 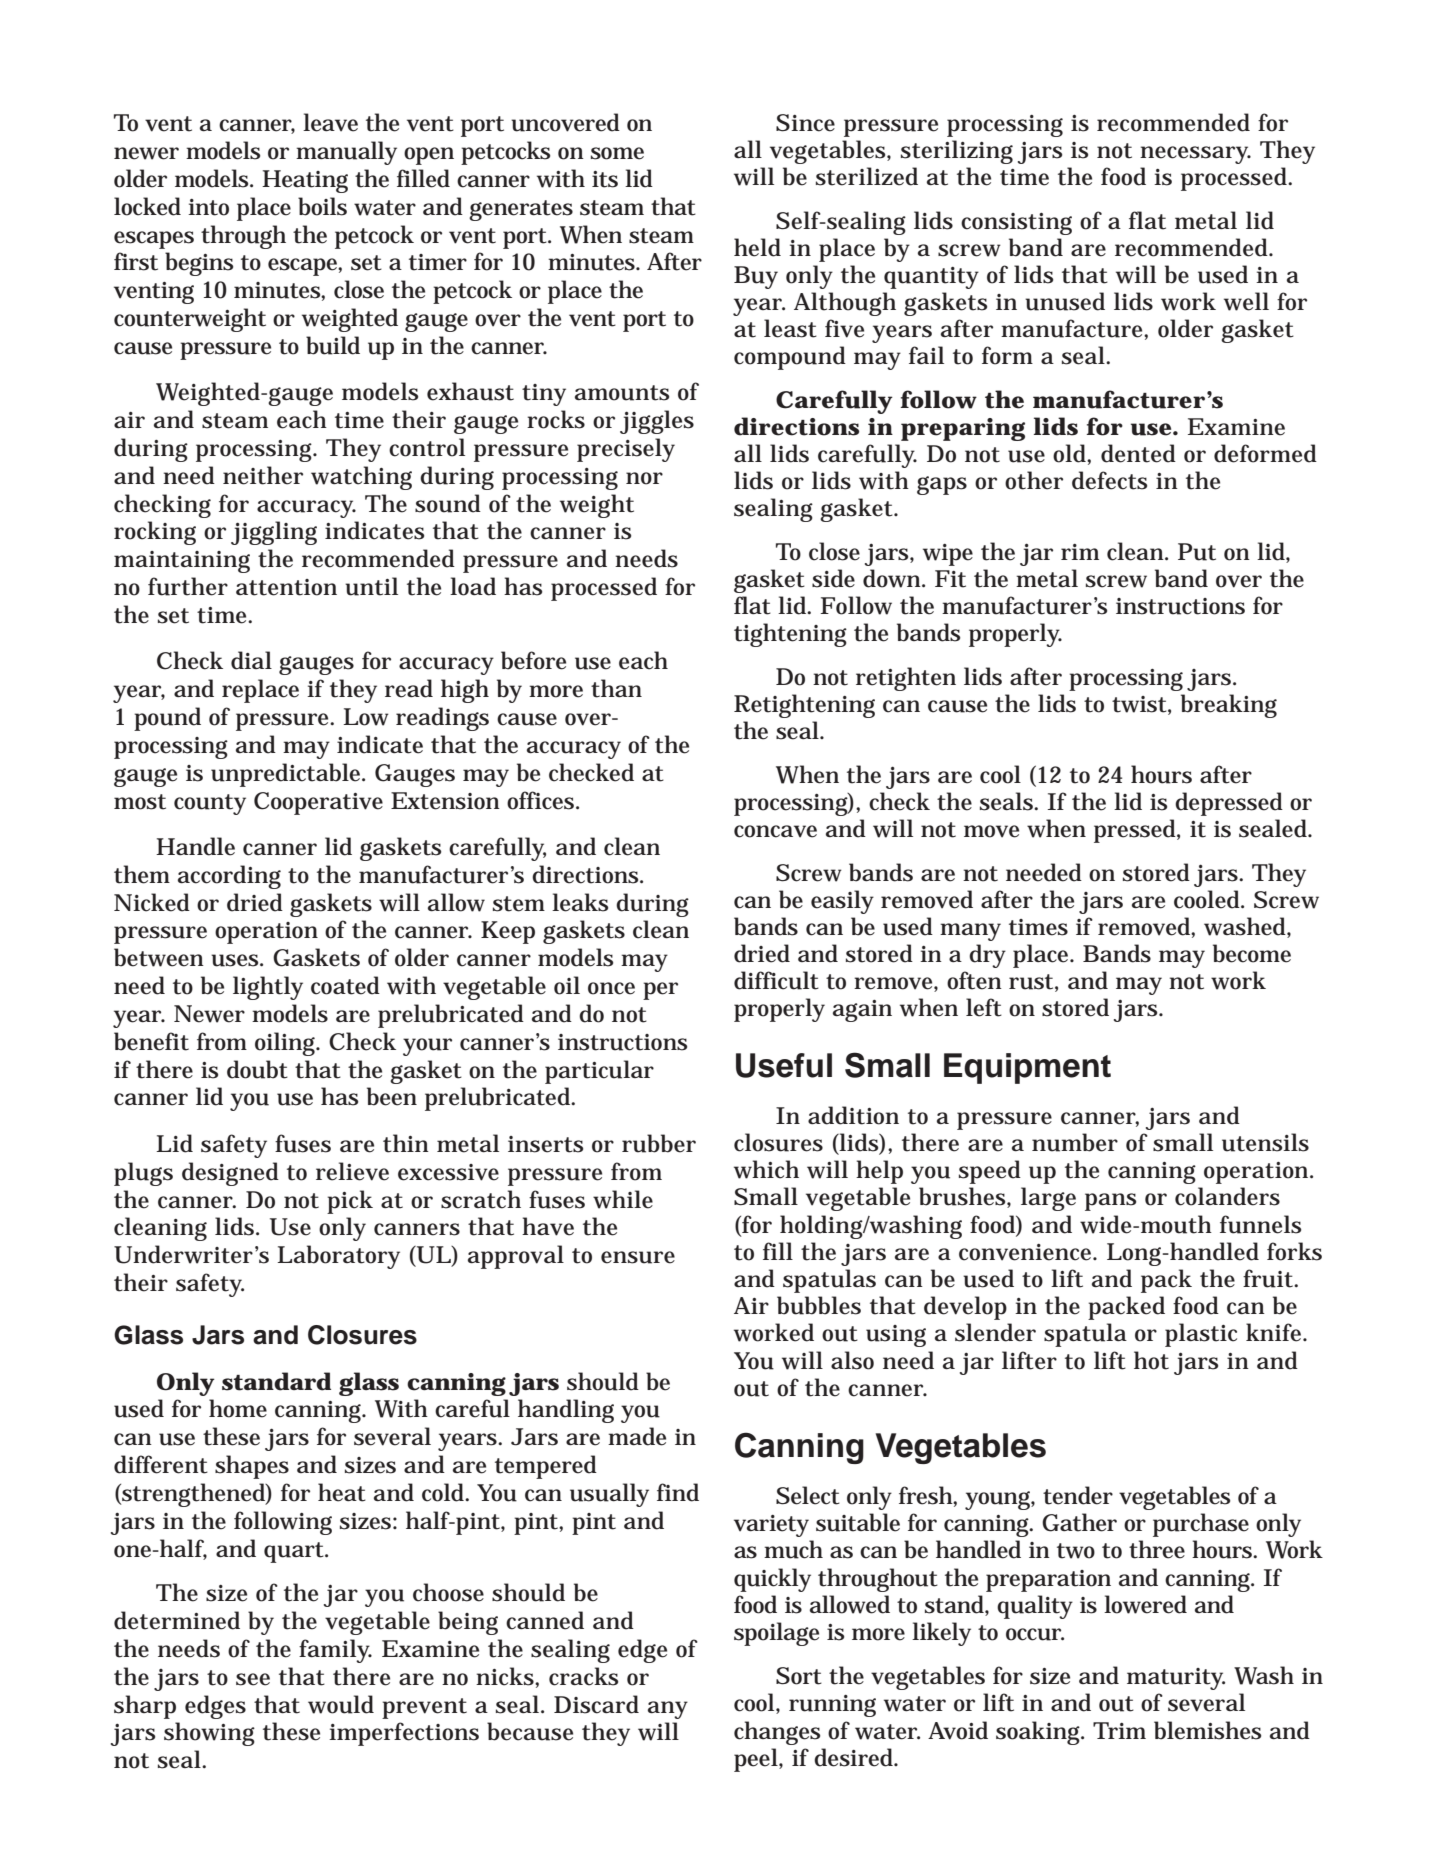 What do you see at coordinates (777, 1733) in the screenshot?
I see `changes` at bounding box center [777, 1733].
